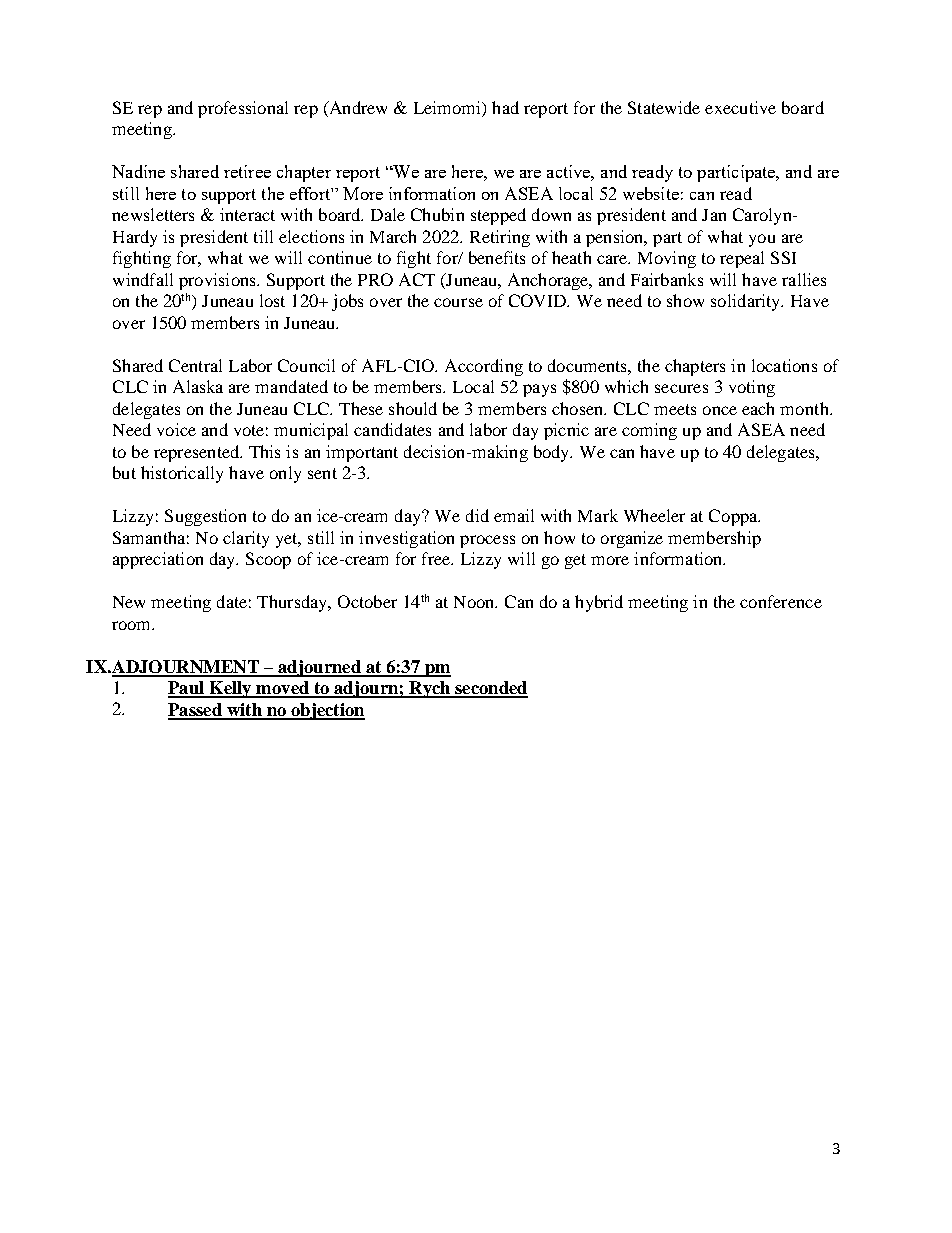 The width and height of the screenshot is (952, 1233). Describe the element at coordinates (747, 302) in the screenshot. I see `solidarity` at that location.
